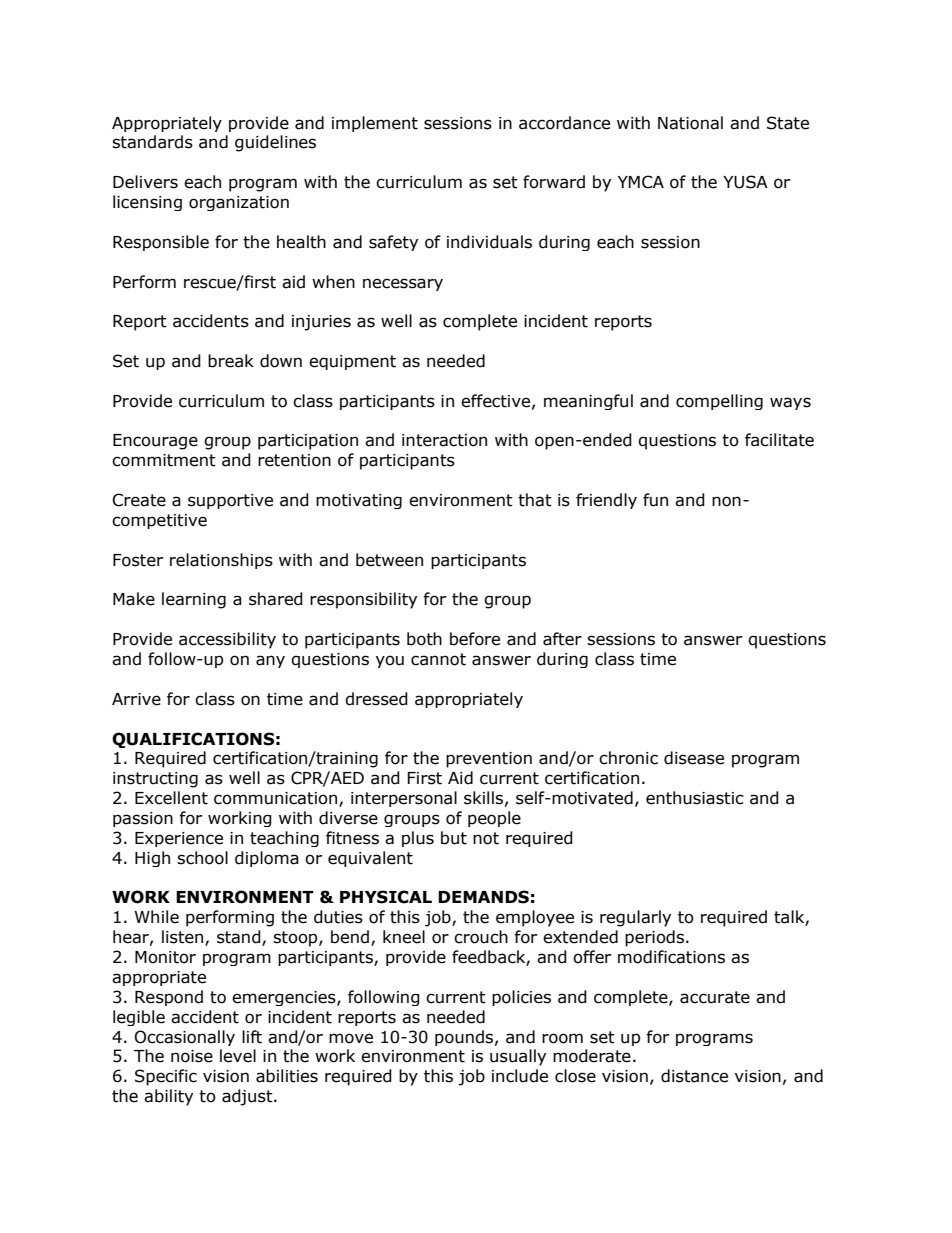 The image size is (952, 1233). What do you see at coordinates (192, 1056) in the screenshot?
I see `noise` at bounding box center [192, 1056].
